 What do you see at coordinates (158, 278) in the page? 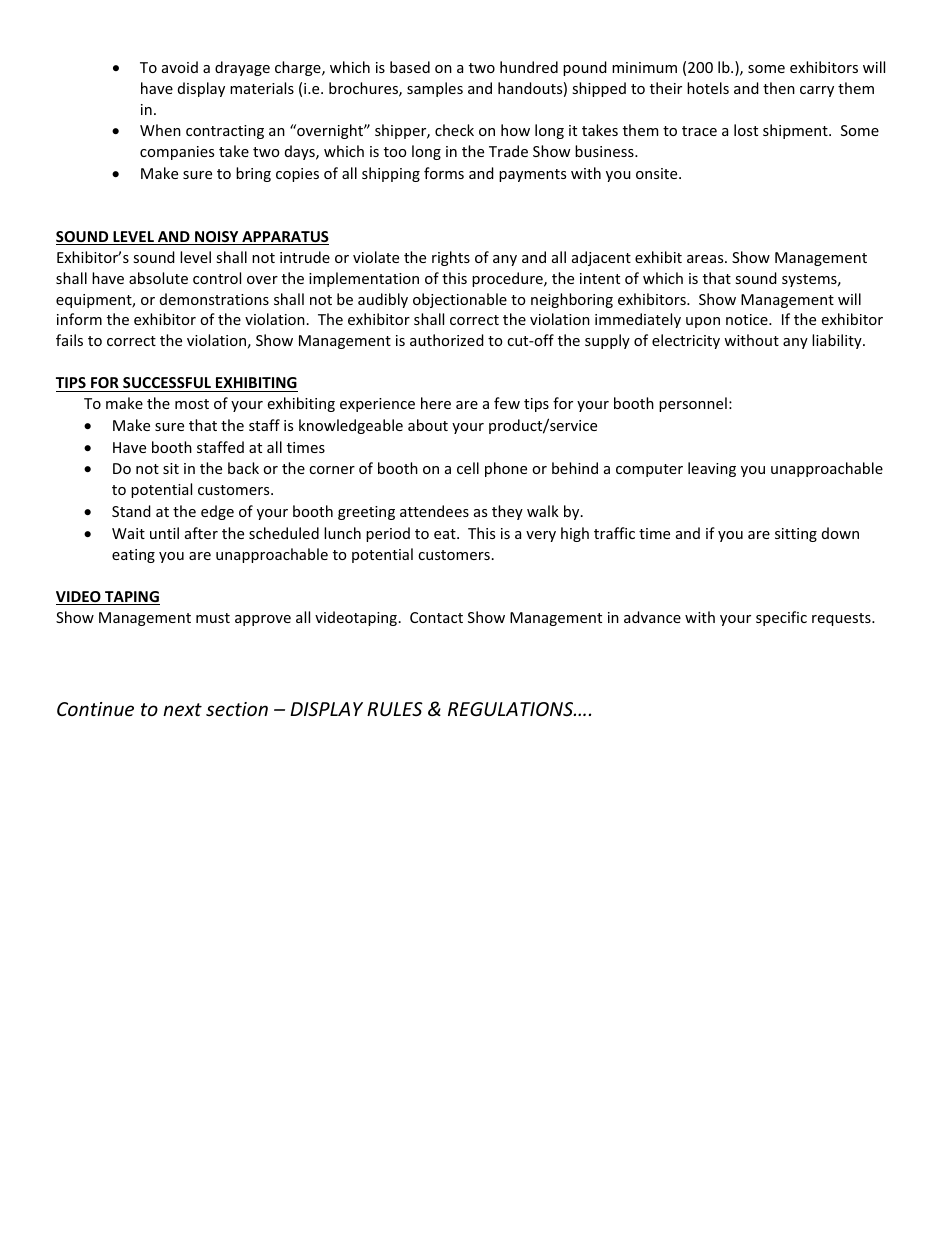
I see `absolute` at bounding box center [158, 278].
